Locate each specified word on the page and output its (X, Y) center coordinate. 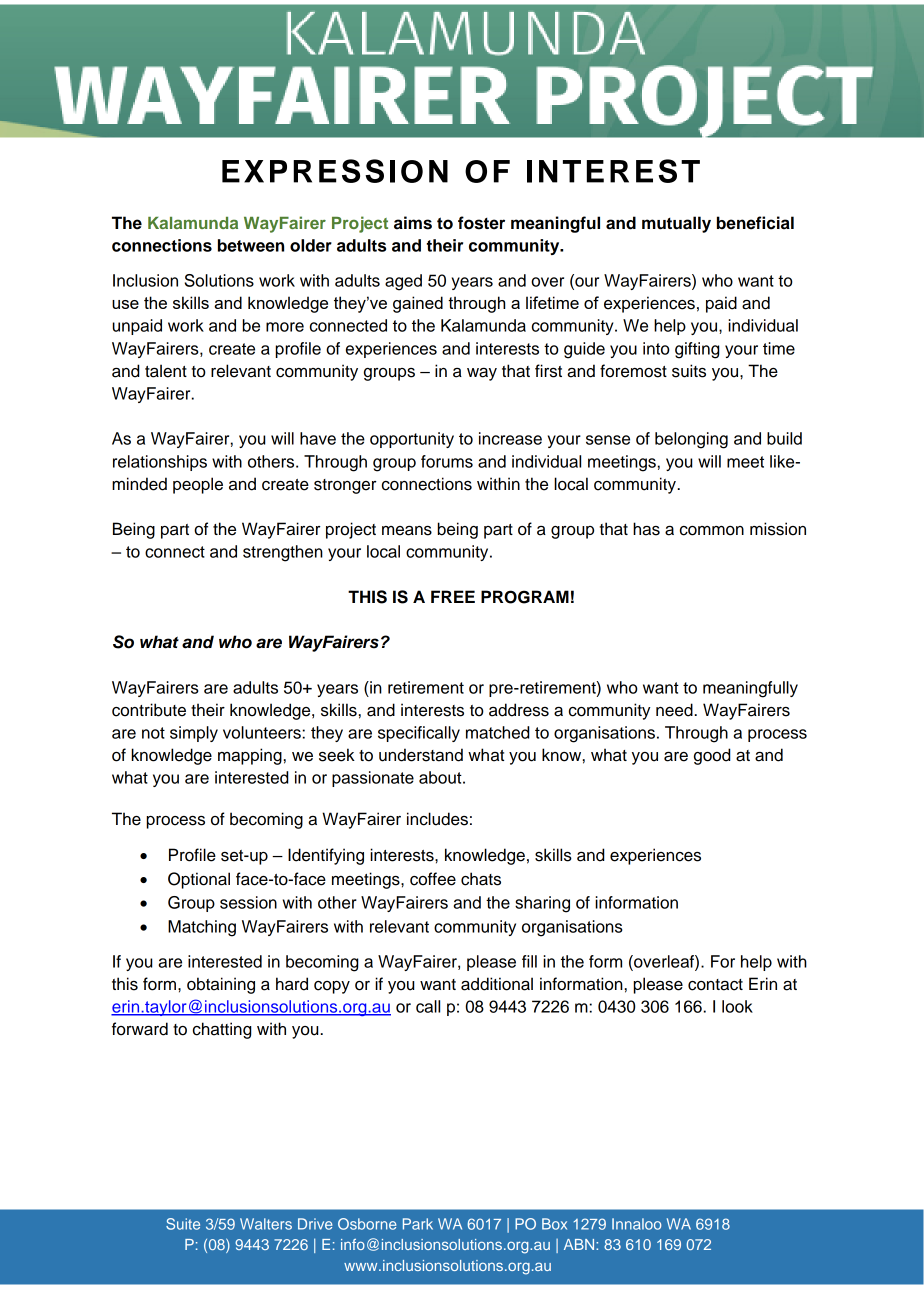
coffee (433, 879)
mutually (676, 224)
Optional (199, 880)
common (712, 531)
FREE (453, 596)
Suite (183, 1224)
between (251, 245)
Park (418, 1224)
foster (481, 223)
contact (715, 985)
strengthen (283, 553)
